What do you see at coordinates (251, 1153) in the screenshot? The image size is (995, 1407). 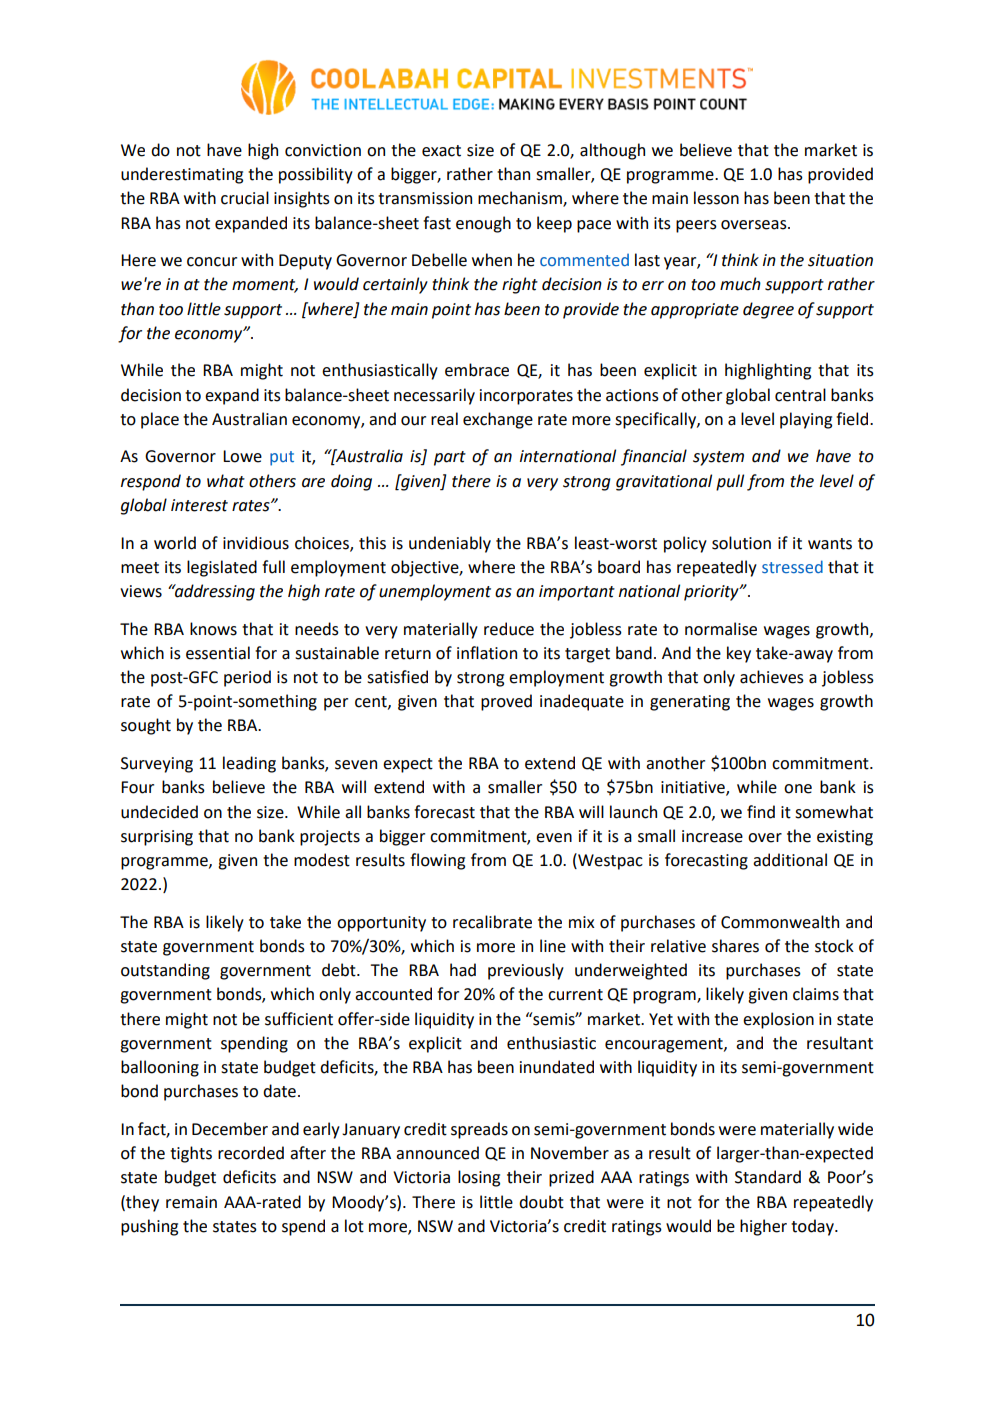 I see `recorded` at bounding box center [251, 1153].
